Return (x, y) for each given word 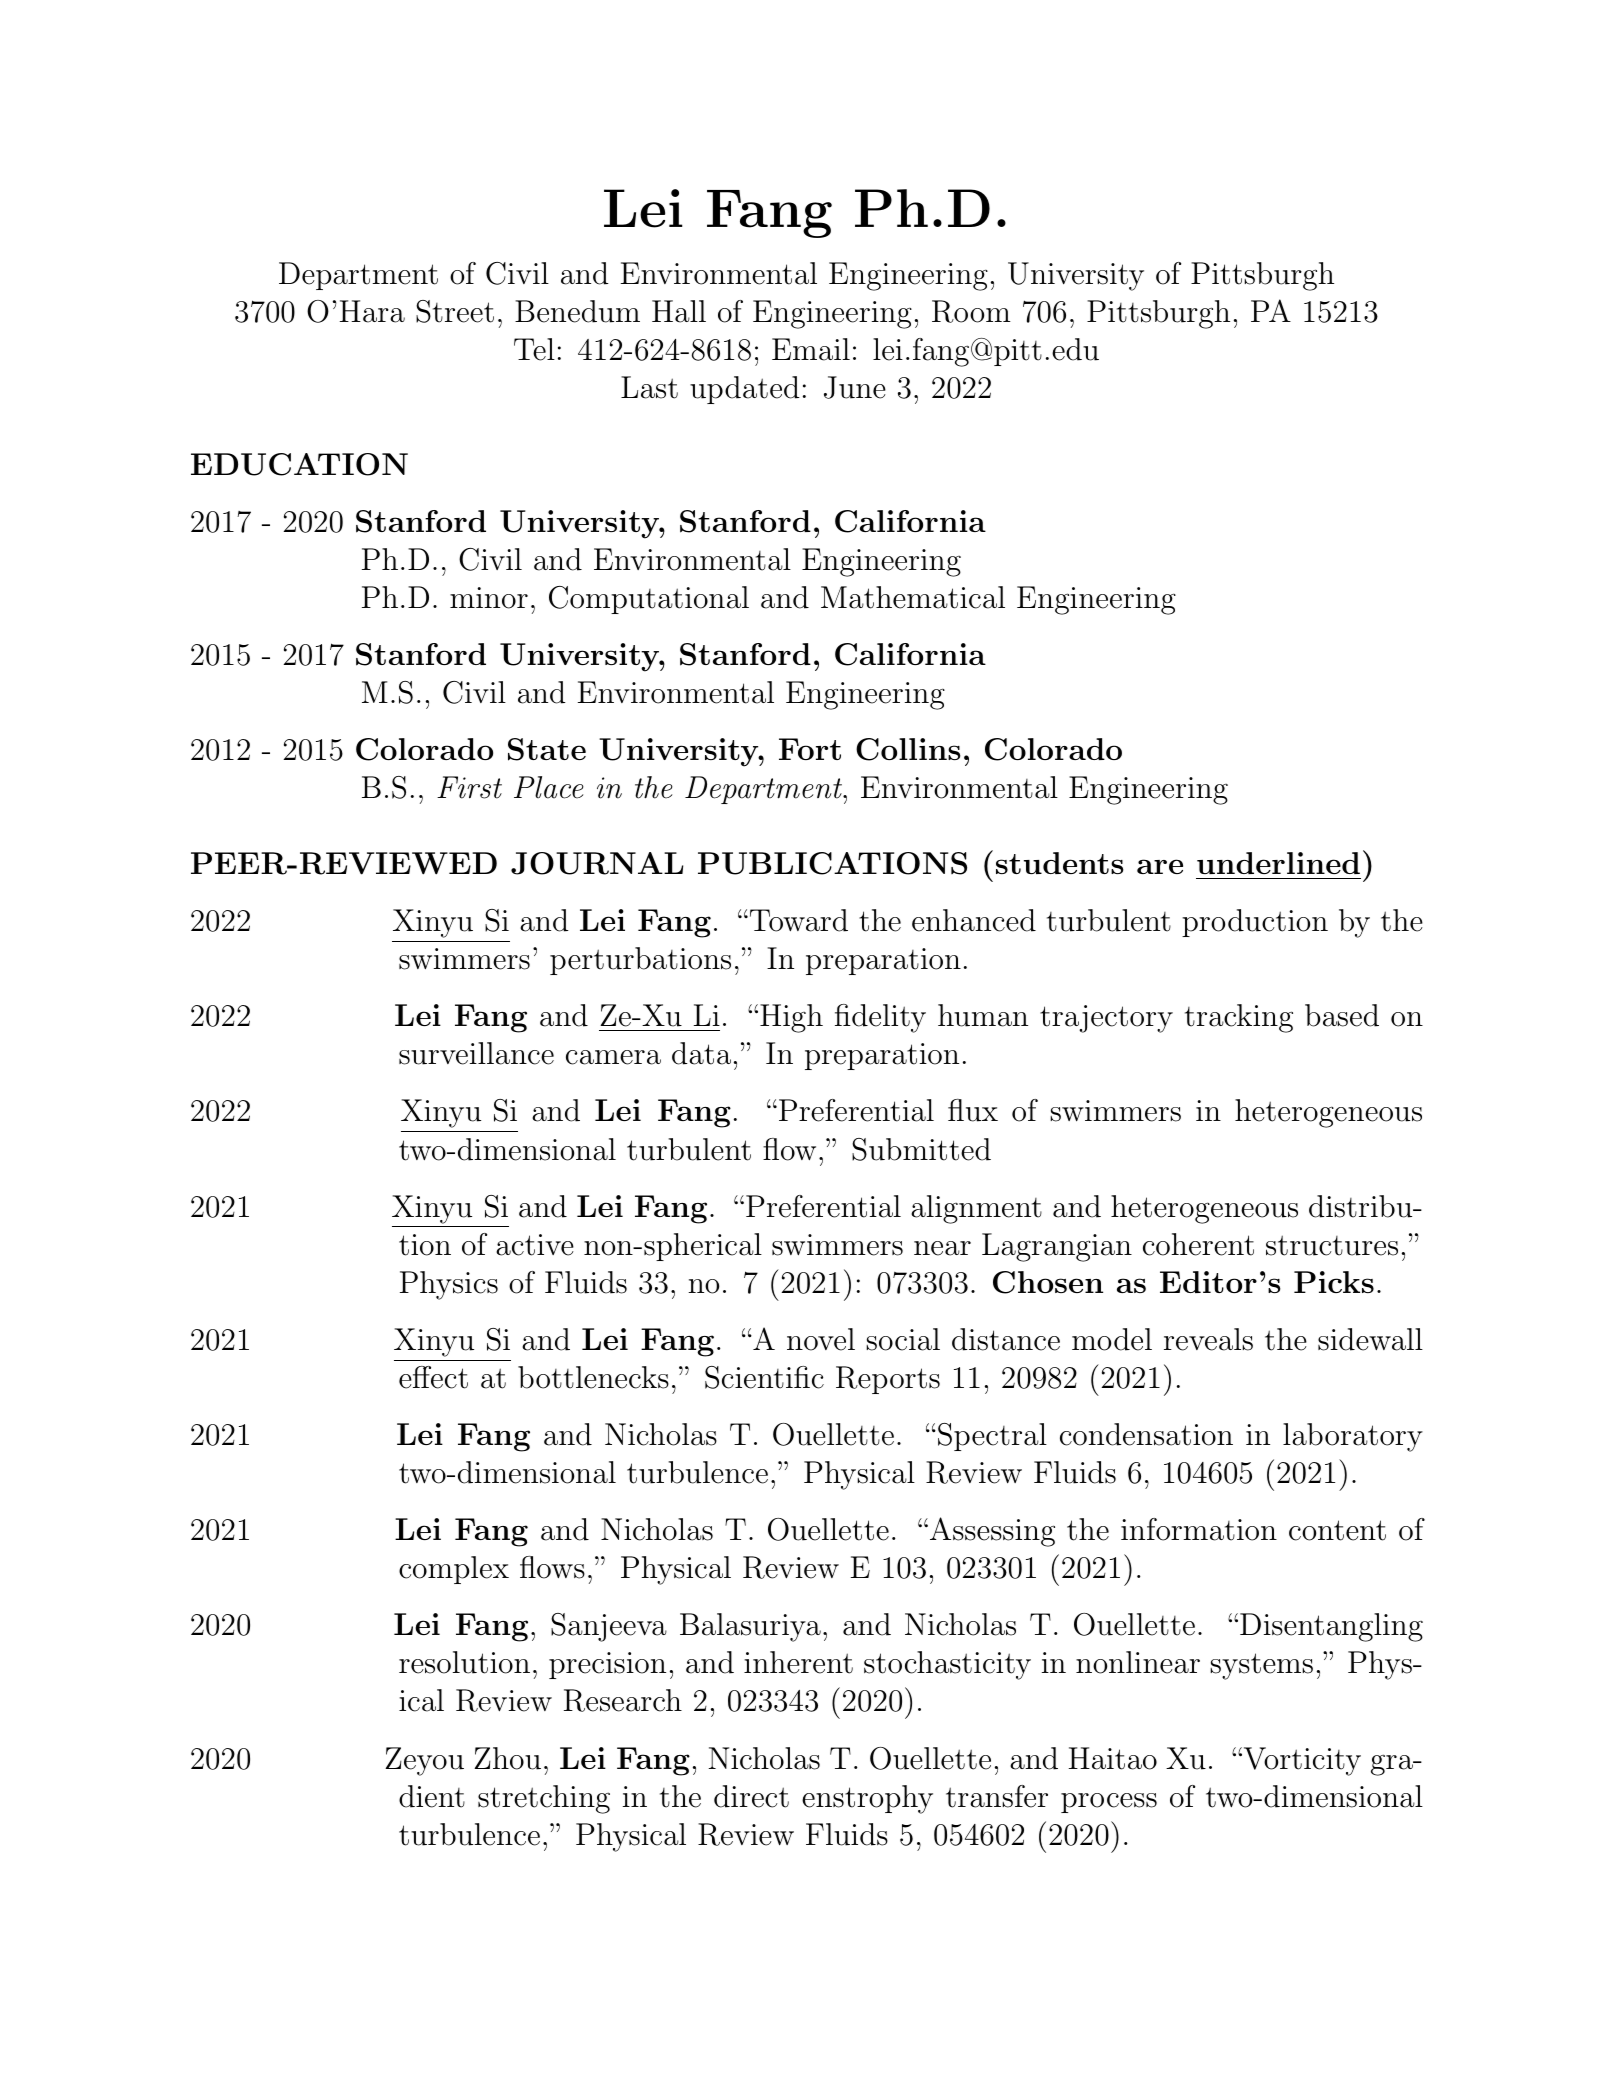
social (903, 1339)
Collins (908, 749)
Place (549, 787)
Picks (1334, 1282)
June (855, 387)
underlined (1278, 863)
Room (971, 311)
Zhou (507, 1758)
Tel (534, 349)
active (535, 1245)
